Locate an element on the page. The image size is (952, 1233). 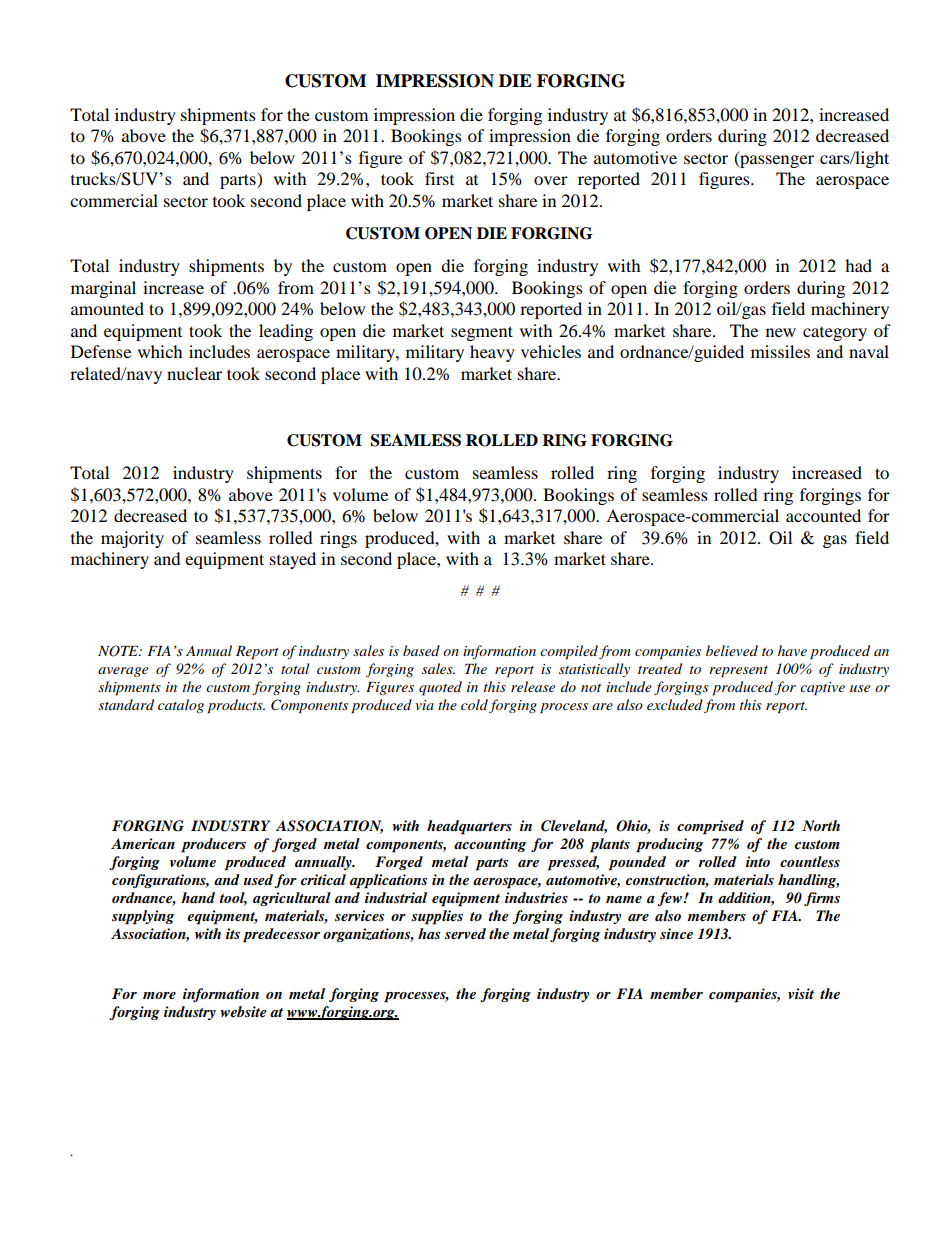
based is located at coordinates (421, 650).
